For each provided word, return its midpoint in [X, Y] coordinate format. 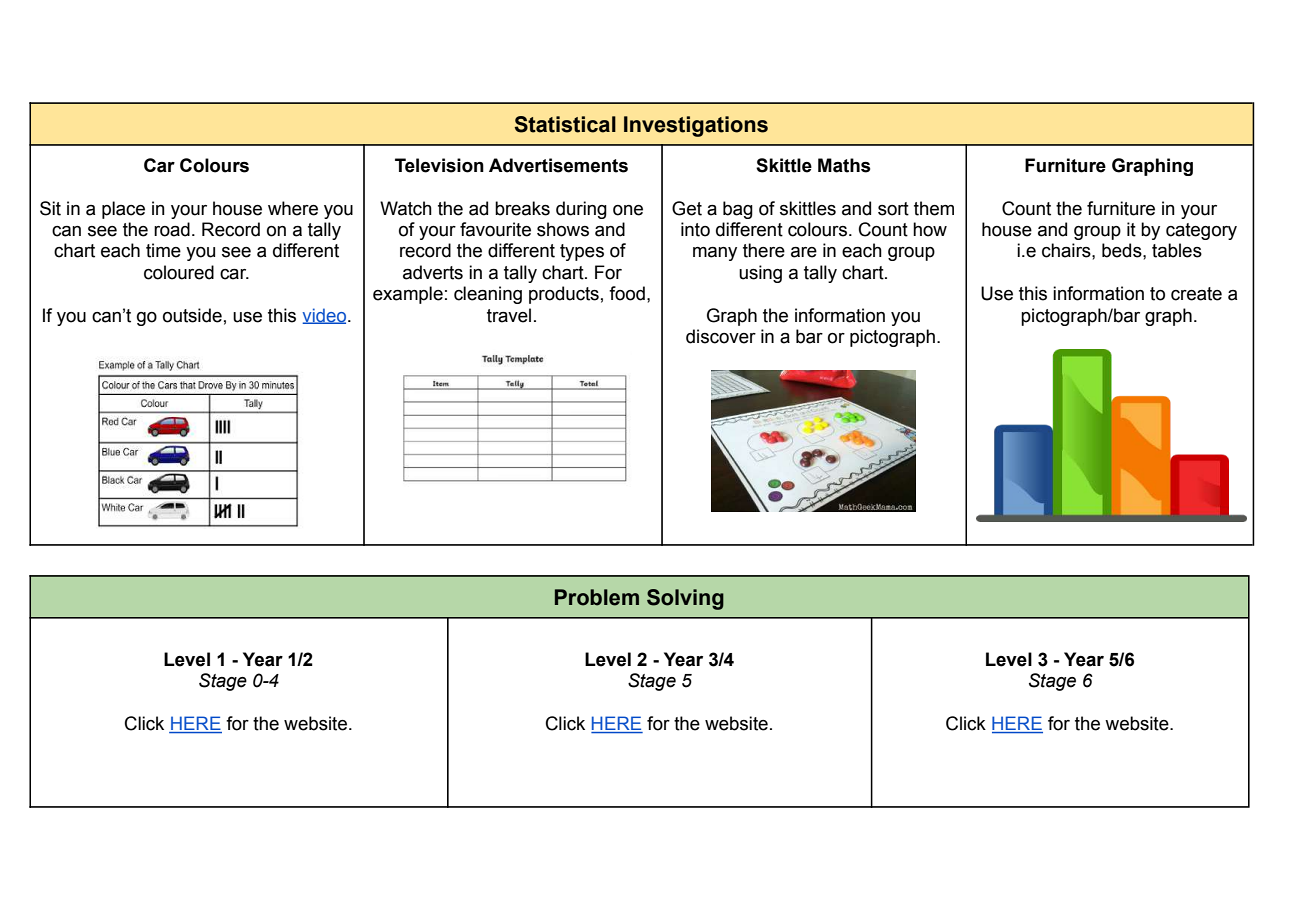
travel [509, 315]
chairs [1067, 250]
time [163, 250]
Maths [844, 165]
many [715, 254]
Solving [685, 599]
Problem [597, 597]
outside [192, 315]
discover [721, 336]
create [1196, 294]
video [325, 316]
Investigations [696, 126]
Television [439, 165]
